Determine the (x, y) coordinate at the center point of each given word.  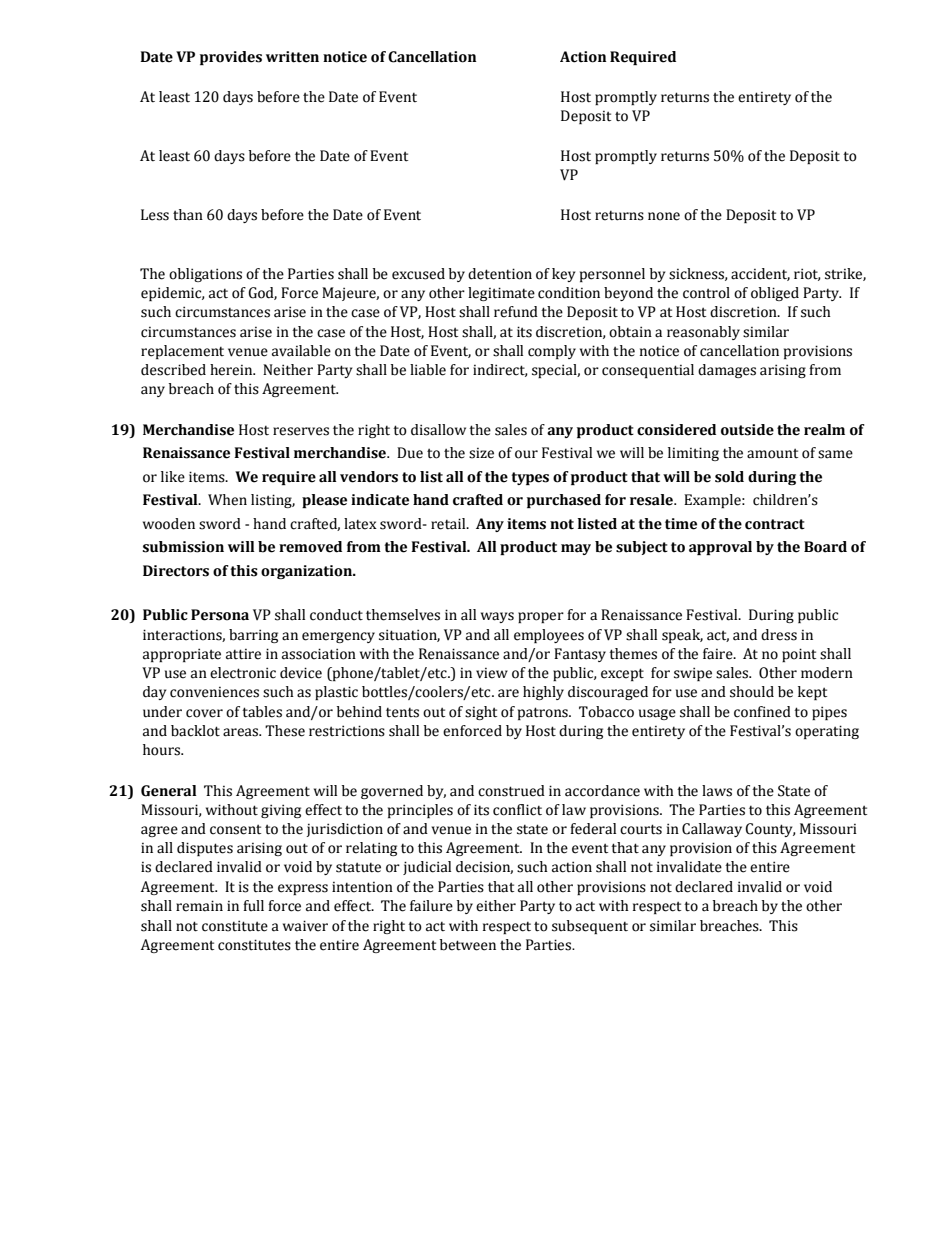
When (227, 500)
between (468, 945)
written (292, 57)
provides (231, 58)
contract (775, 524)
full (253, 906)
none (664, 216)
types (530, 478)
